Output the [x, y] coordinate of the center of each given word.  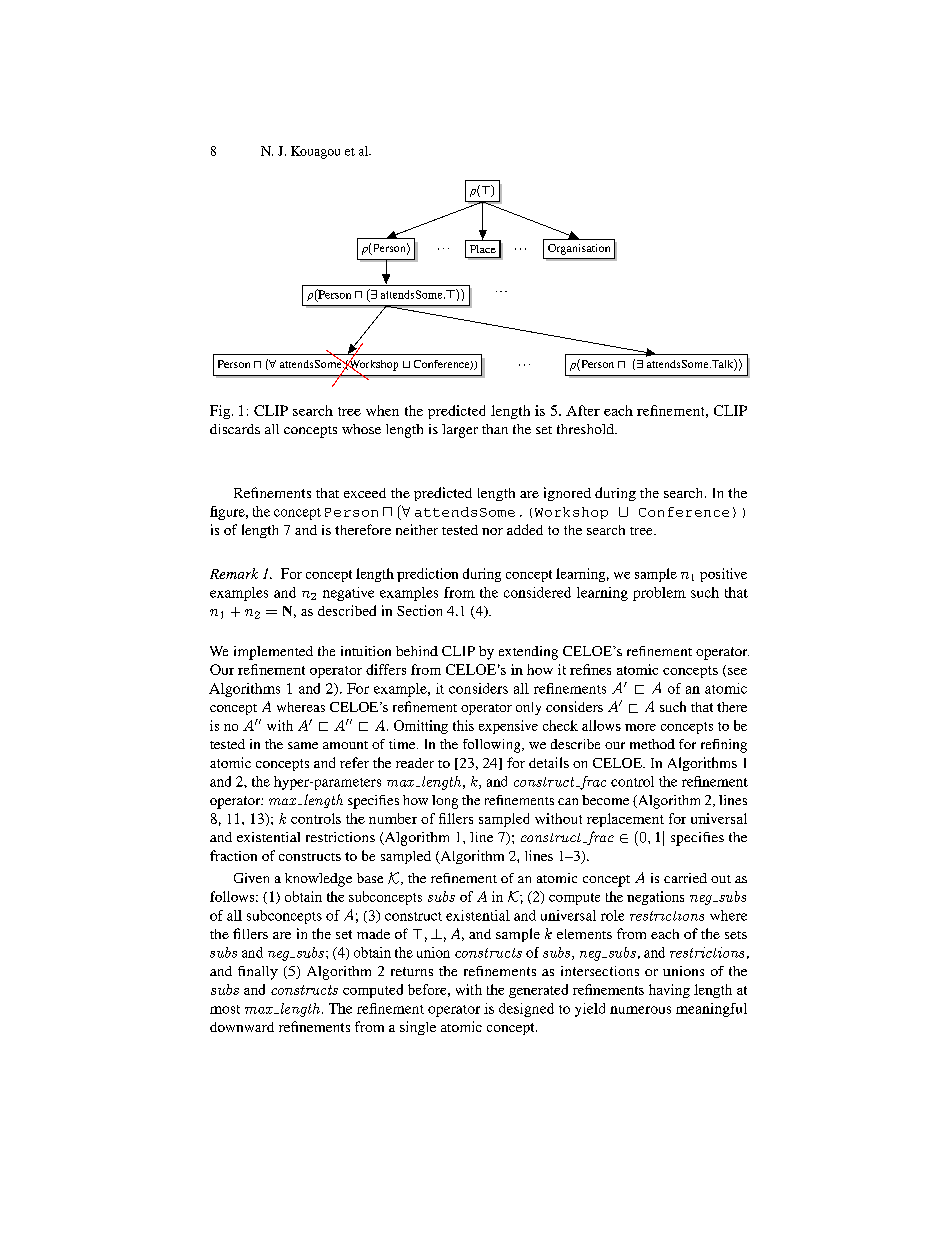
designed [526, 1010]
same [303, 745]
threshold [586, 429]
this [463, 725]
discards [235, 429]
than [495, 429]
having [669, 991]
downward [242, 1027]
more [640, 727]
